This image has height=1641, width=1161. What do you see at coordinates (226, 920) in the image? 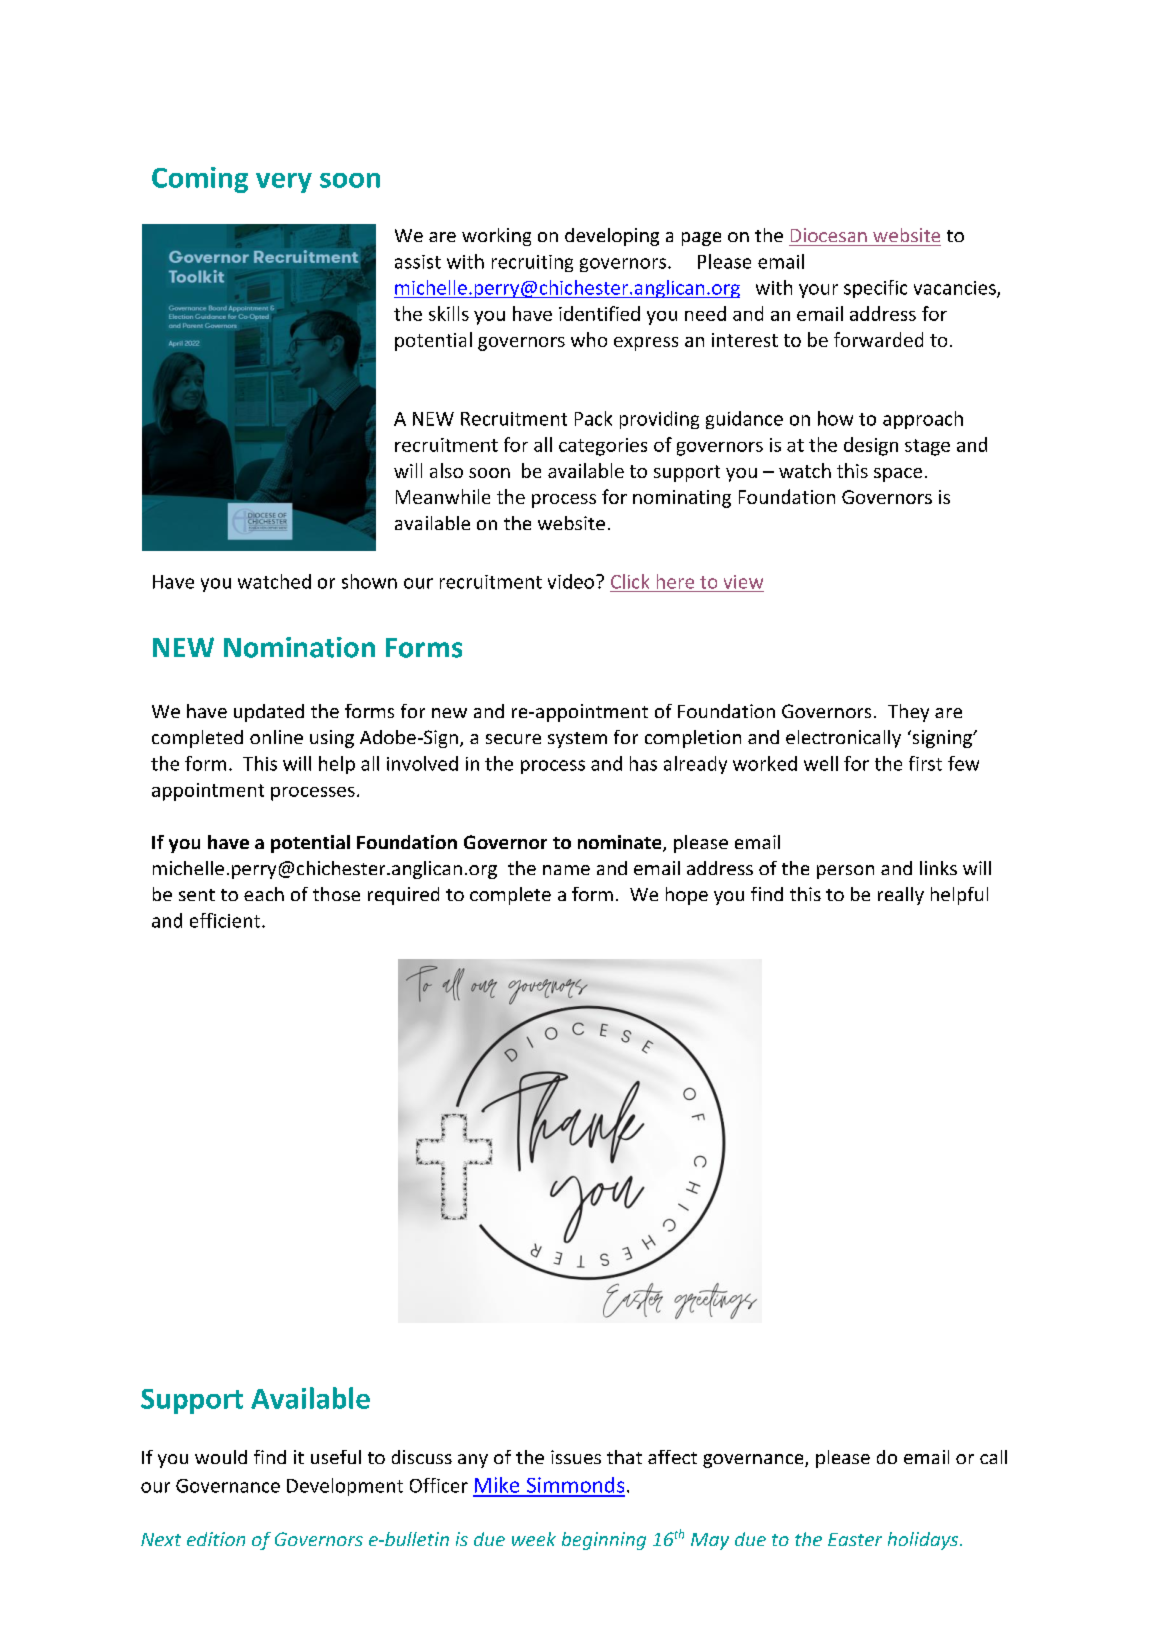
I see `efficient` at bounding box center [226, 920].
